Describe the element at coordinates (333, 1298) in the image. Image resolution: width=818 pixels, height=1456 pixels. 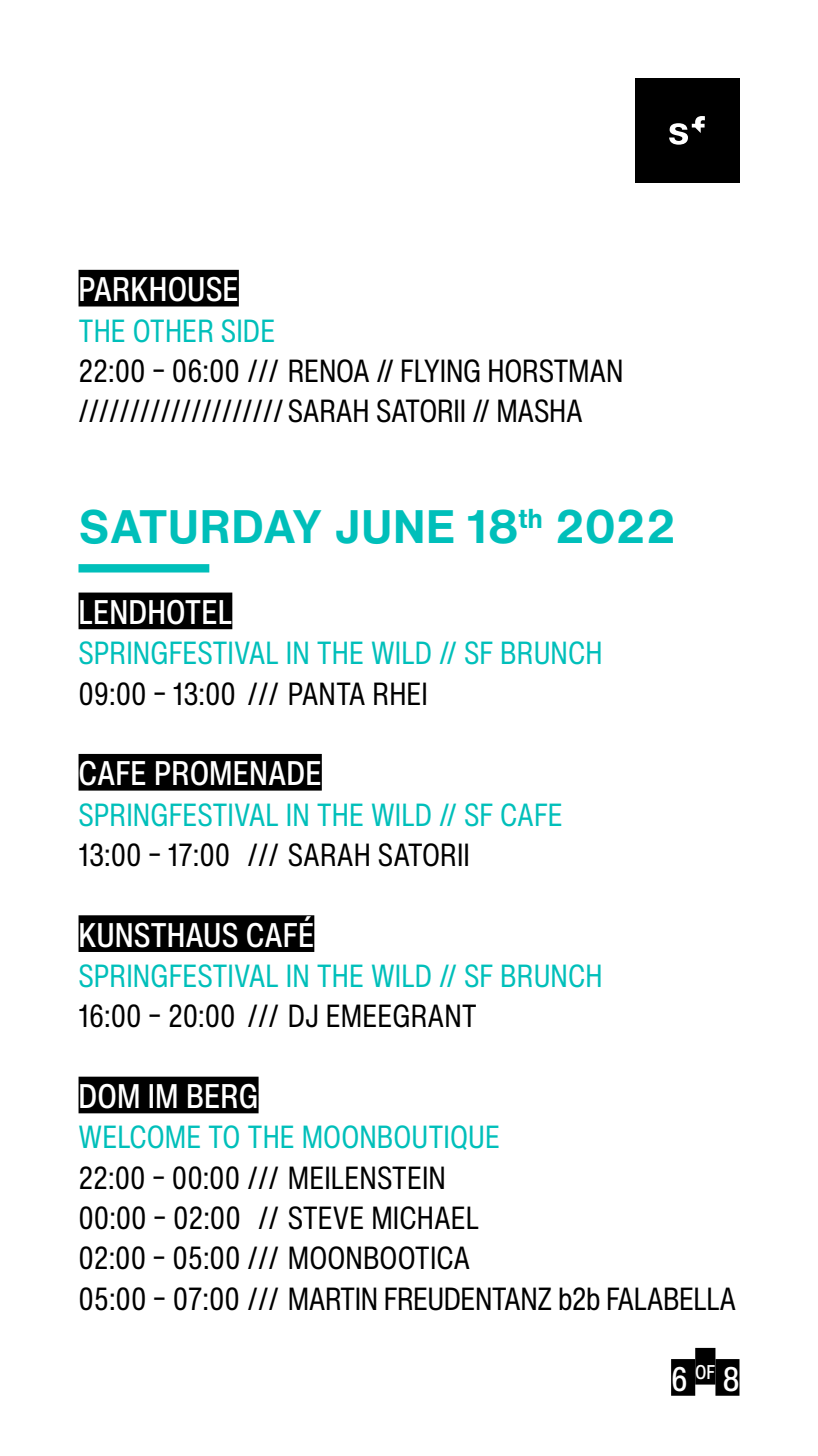
I see `MARTIN` at that location.
